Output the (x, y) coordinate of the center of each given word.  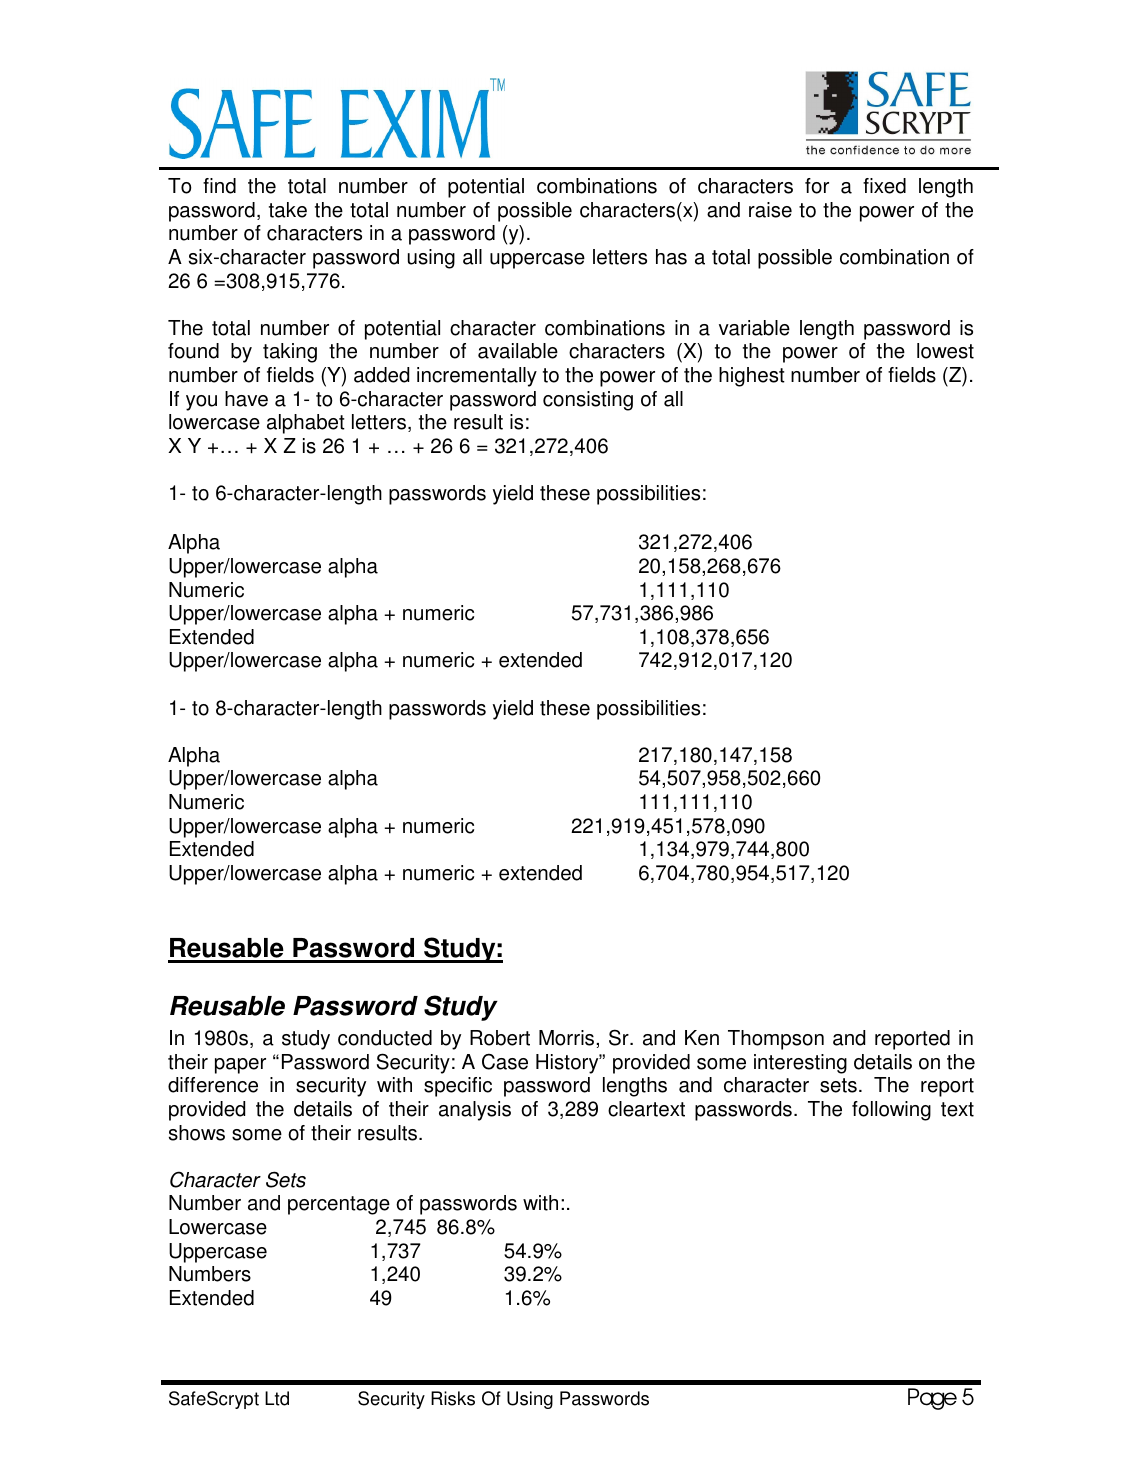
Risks (453, 1398)
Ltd (277, 1398)
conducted (385, 1038)
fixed (884, 186)
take (288, 210)
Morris (568, 1038)
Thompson (776, 1040)
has (671, 257)
